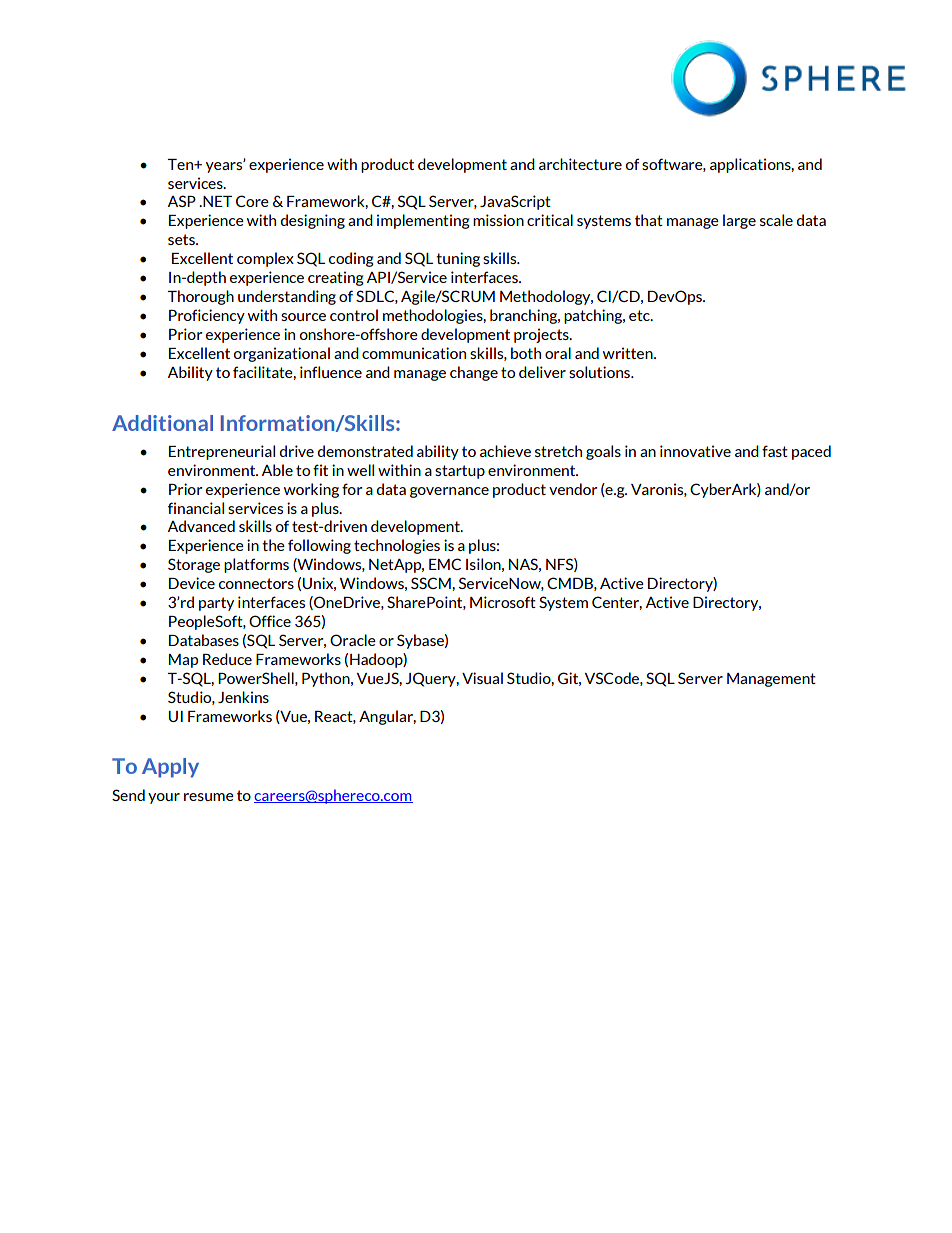  What do you see at coordinates (209, 797) in the screenshot?
I see `resume` at bounding box center [209, 797].
